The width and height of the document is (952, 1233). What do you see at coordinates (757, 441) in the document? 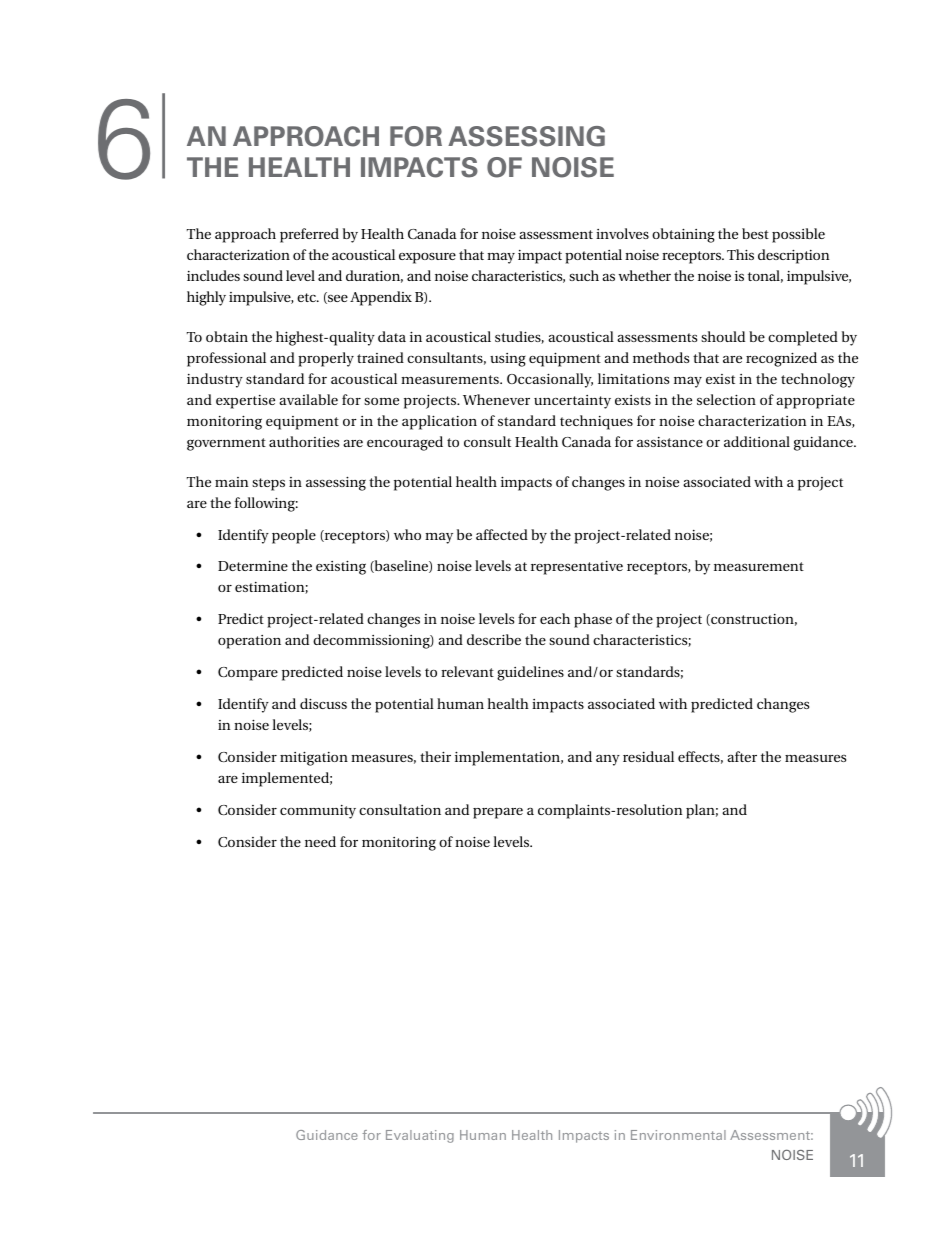
I see `additional` at bounding box center [757, 441].
